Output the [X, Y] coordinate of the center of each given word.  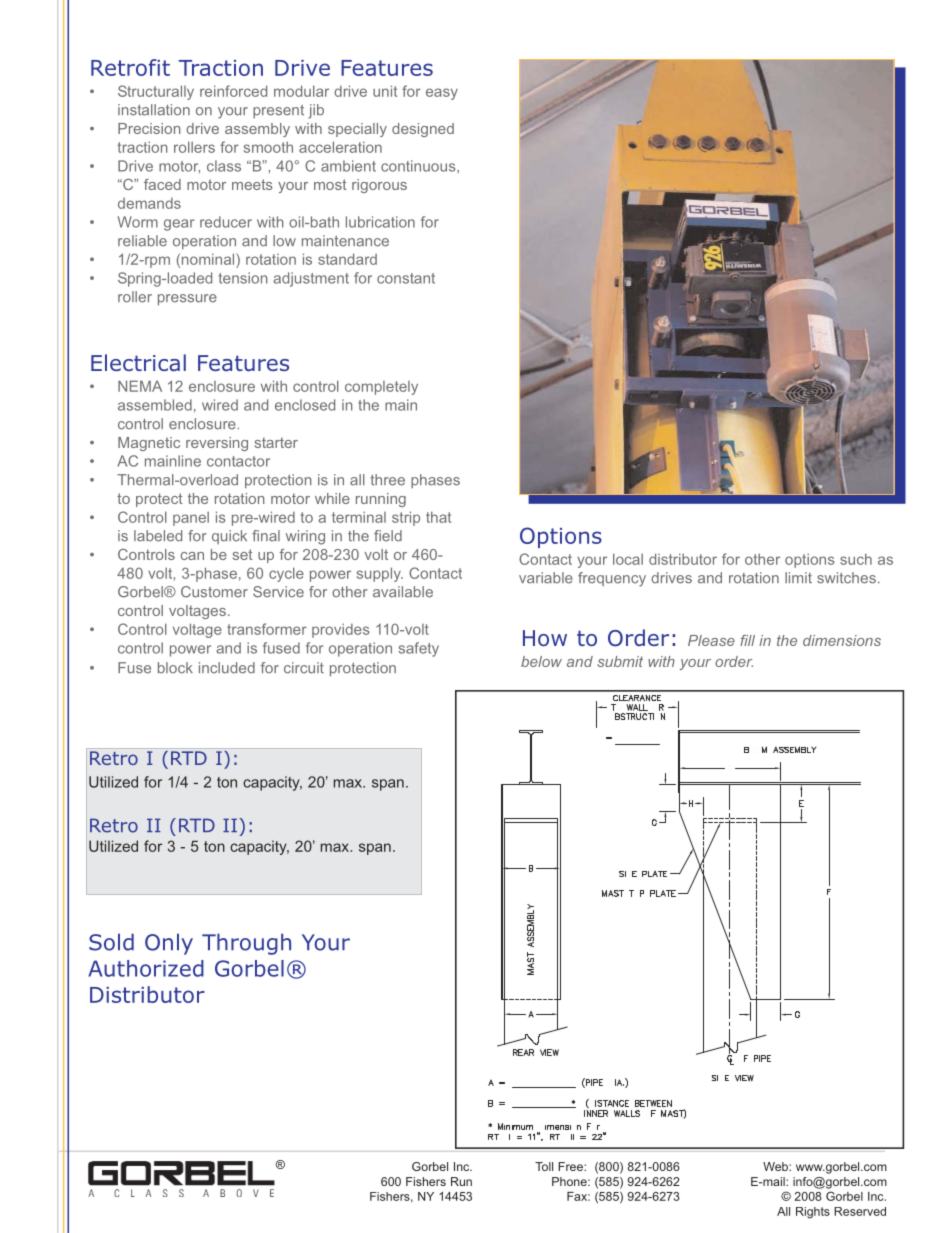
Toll [544, 1166]
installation [154, 110]
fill [747, 640]
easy [442, 94]
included [227, 668]
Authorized [146, 968]
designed [423, 130]
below [541, 661]
